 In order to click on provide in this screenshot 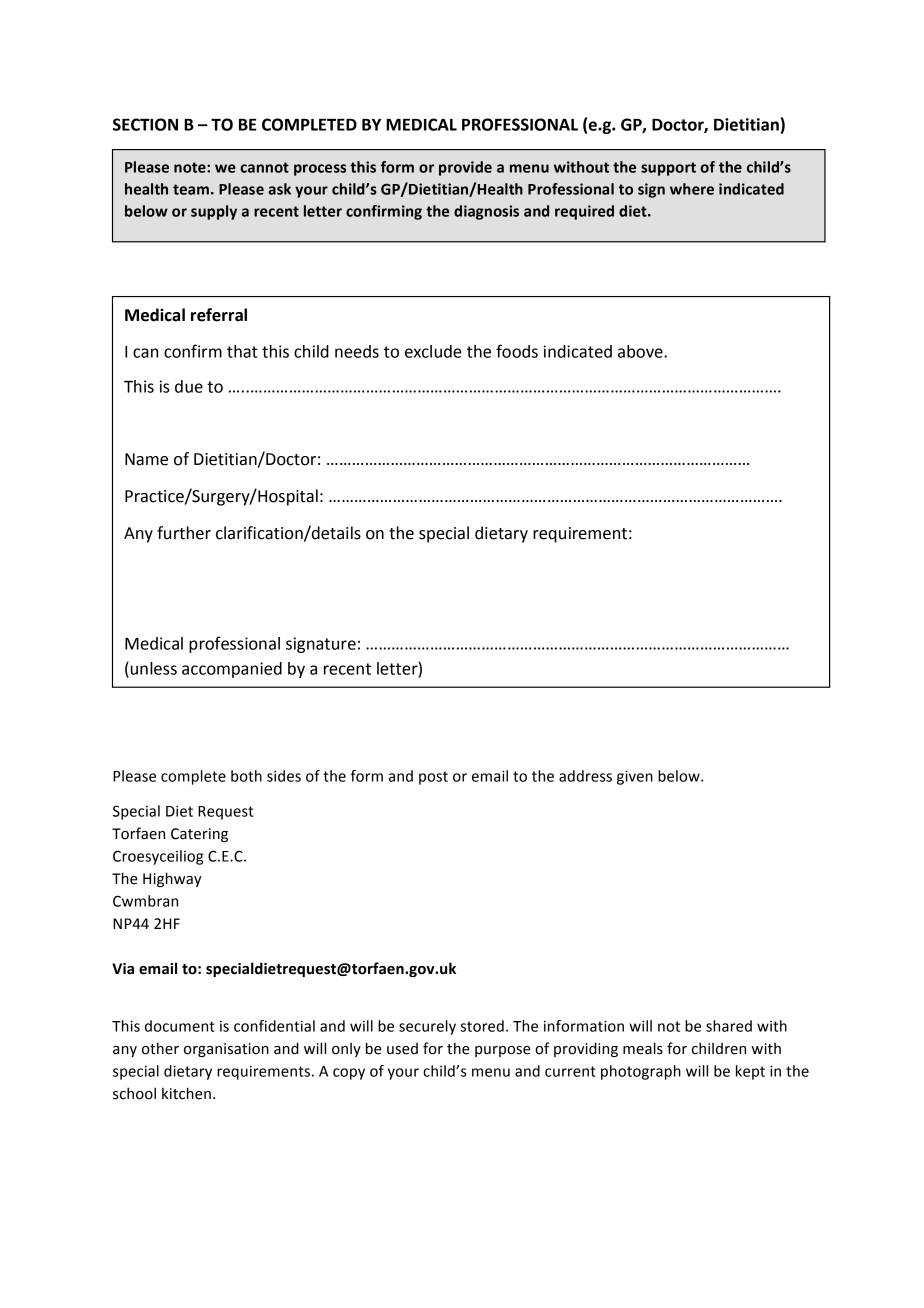, I will do `click(465, 168)`.
